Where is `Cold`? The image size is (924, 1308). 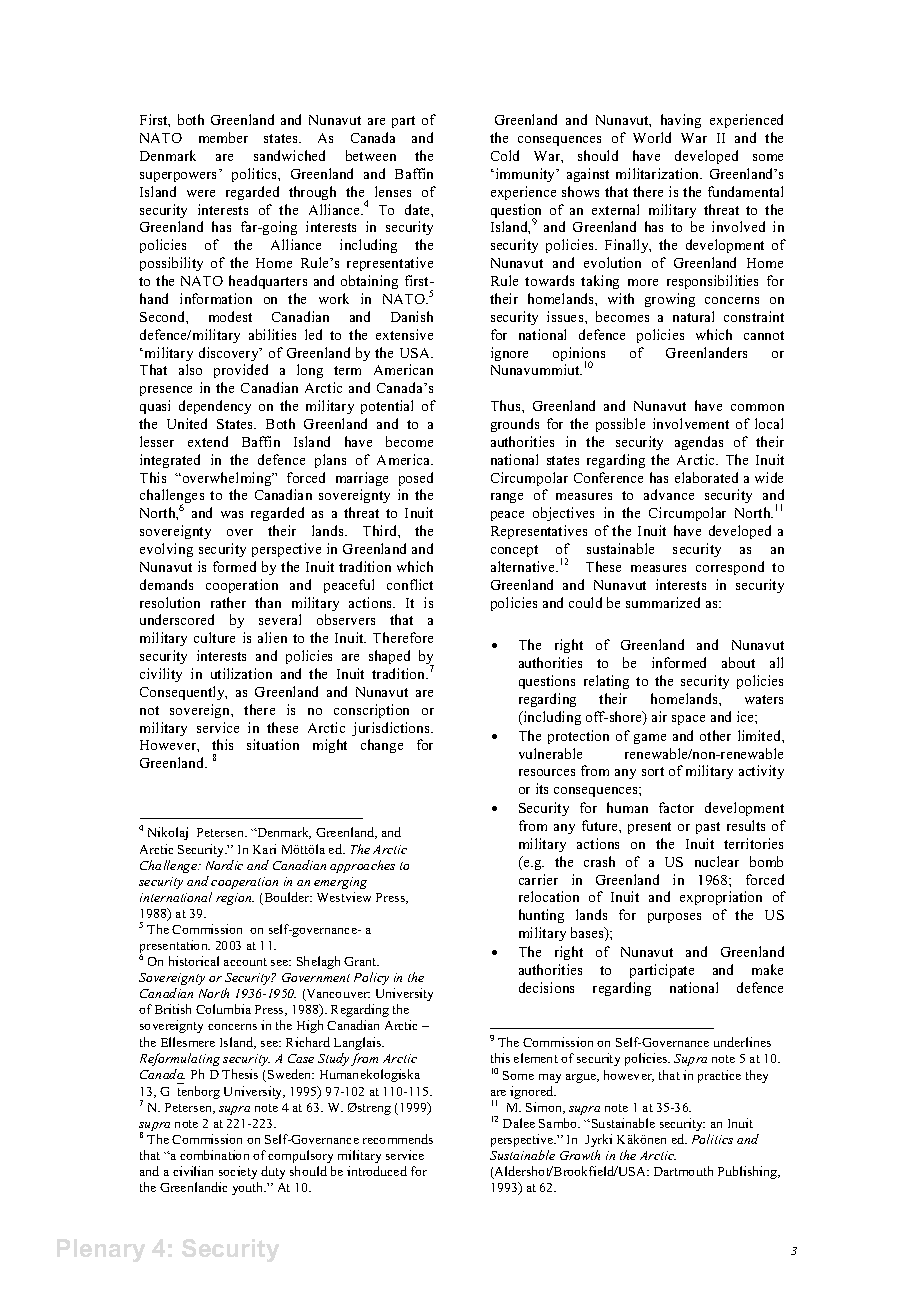 Cold is located at coordinates (505, 155).
